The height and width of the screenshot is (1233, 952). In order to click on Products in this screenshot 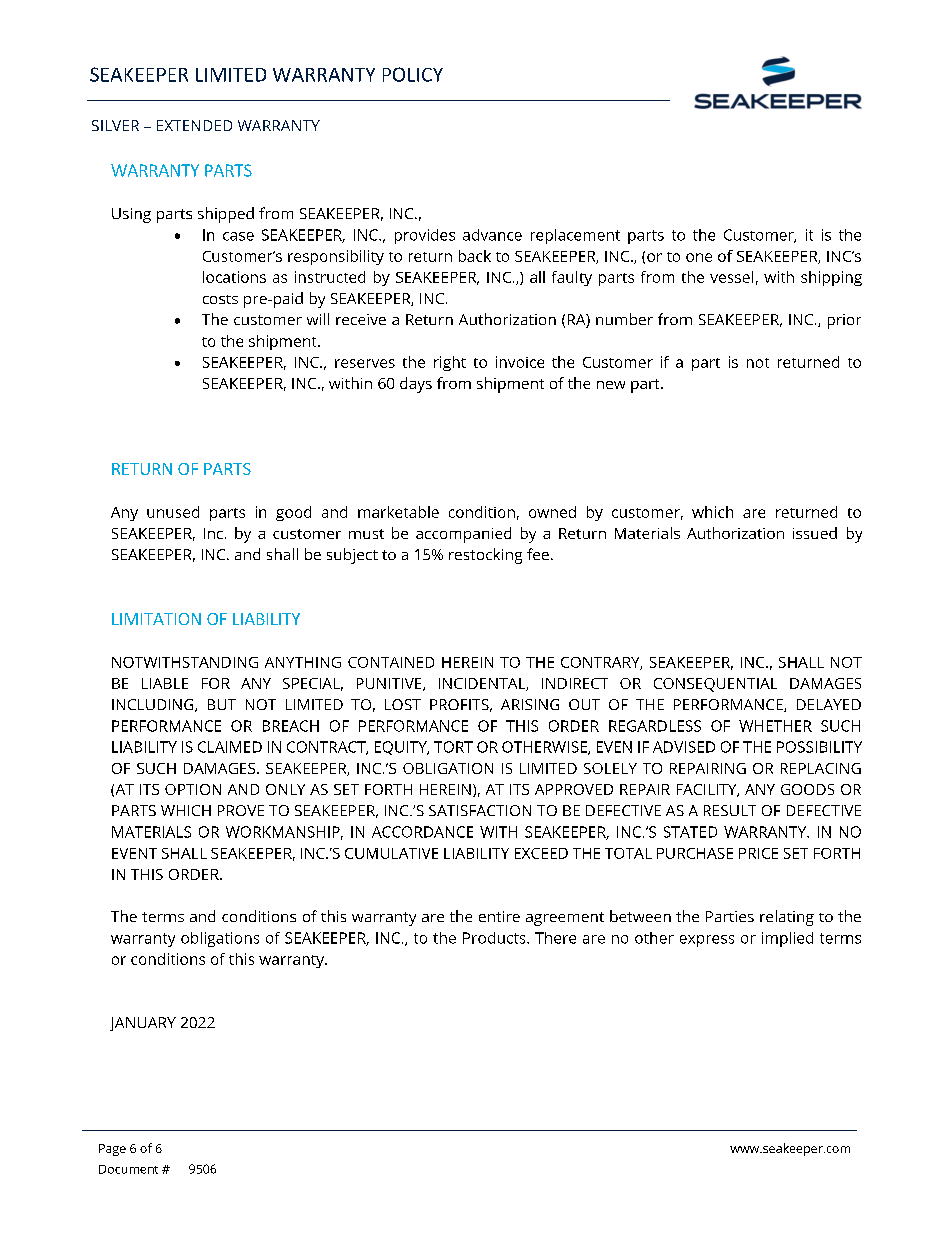, I will do `click(495, 938)`.
